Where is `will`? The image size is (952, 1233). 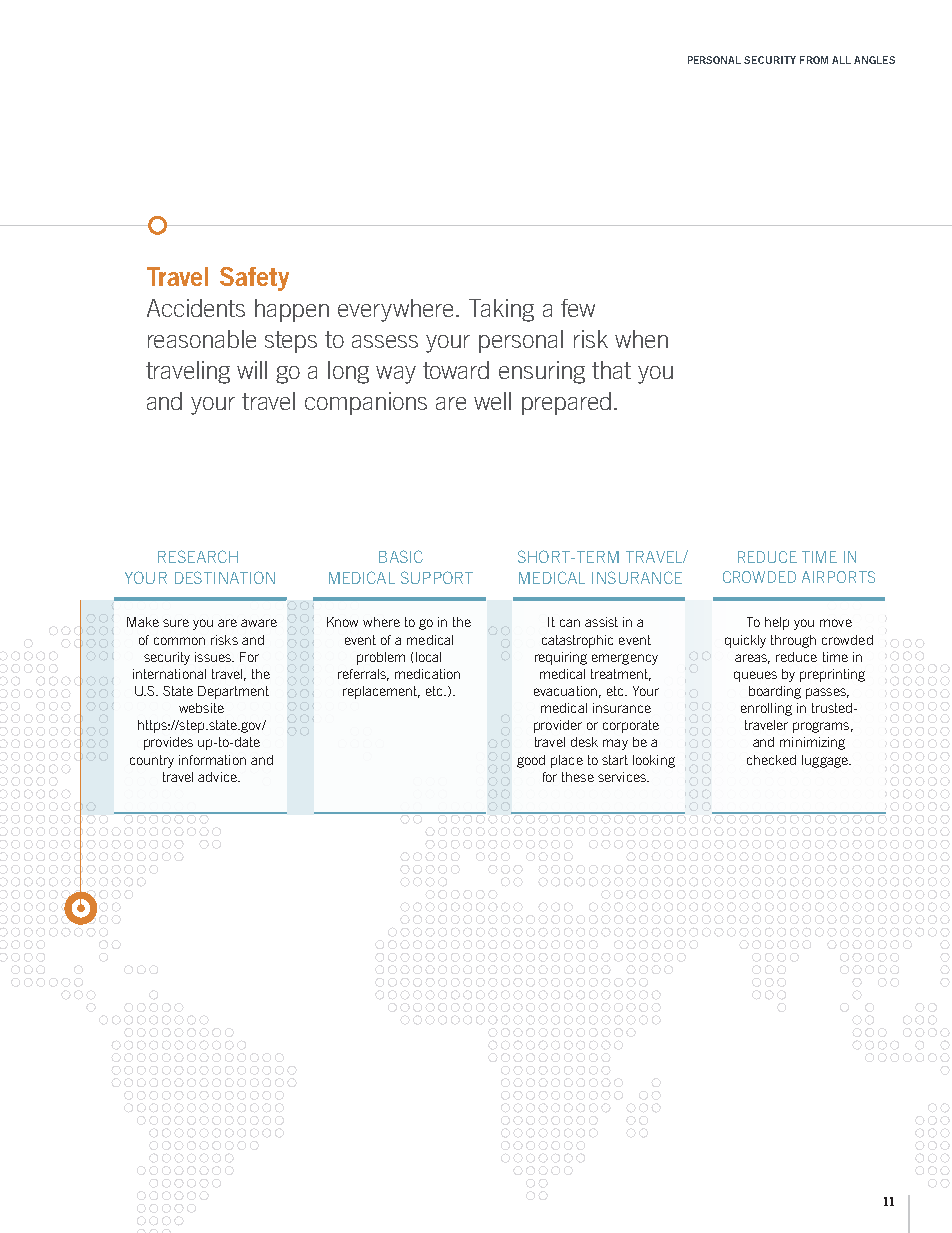 will is located at coordinates (252, 370).
